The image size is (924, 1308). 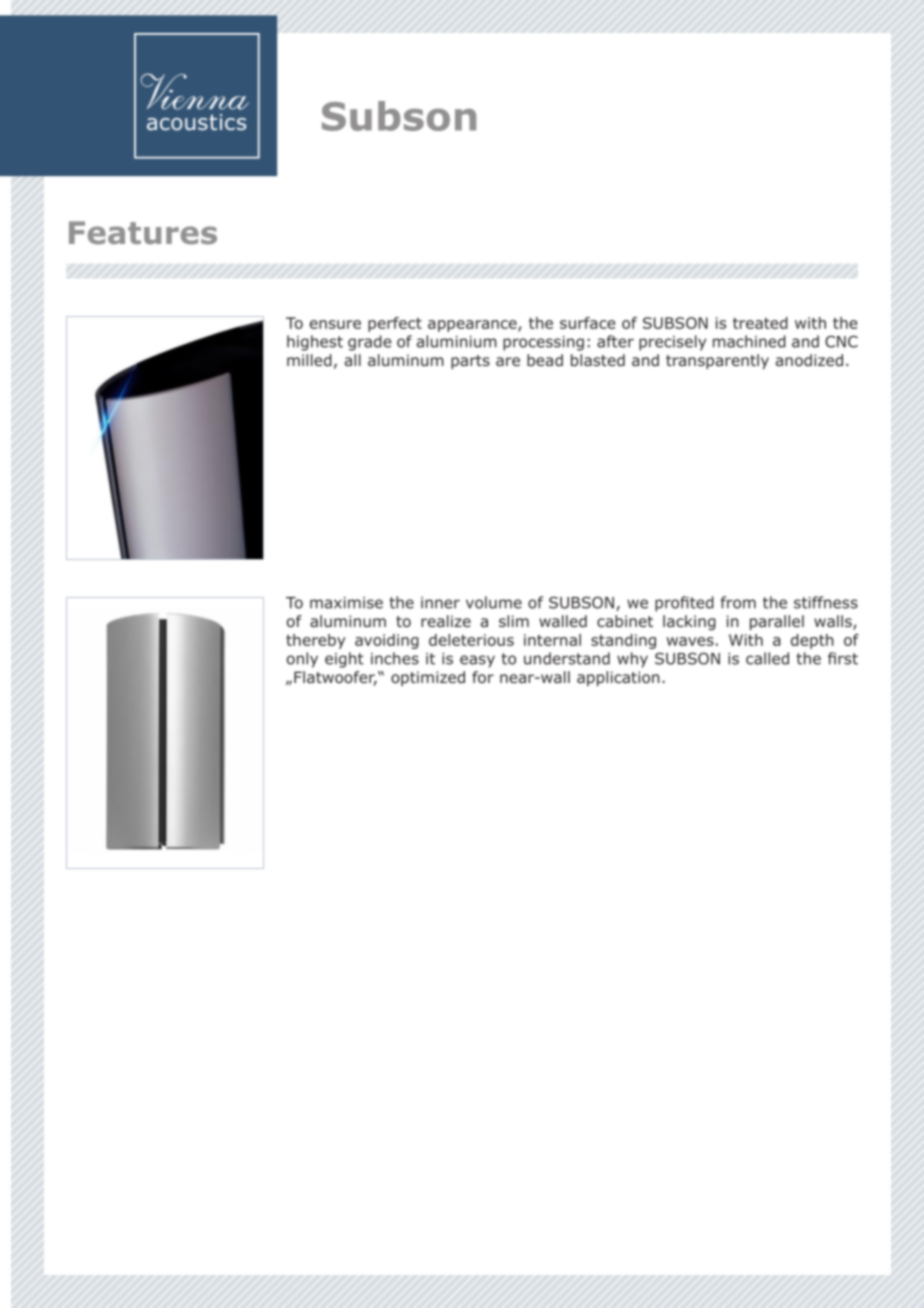 What do you see at coordinates (473, 326) in the image?
I see `appearance` at bounding box center [473, 326].
